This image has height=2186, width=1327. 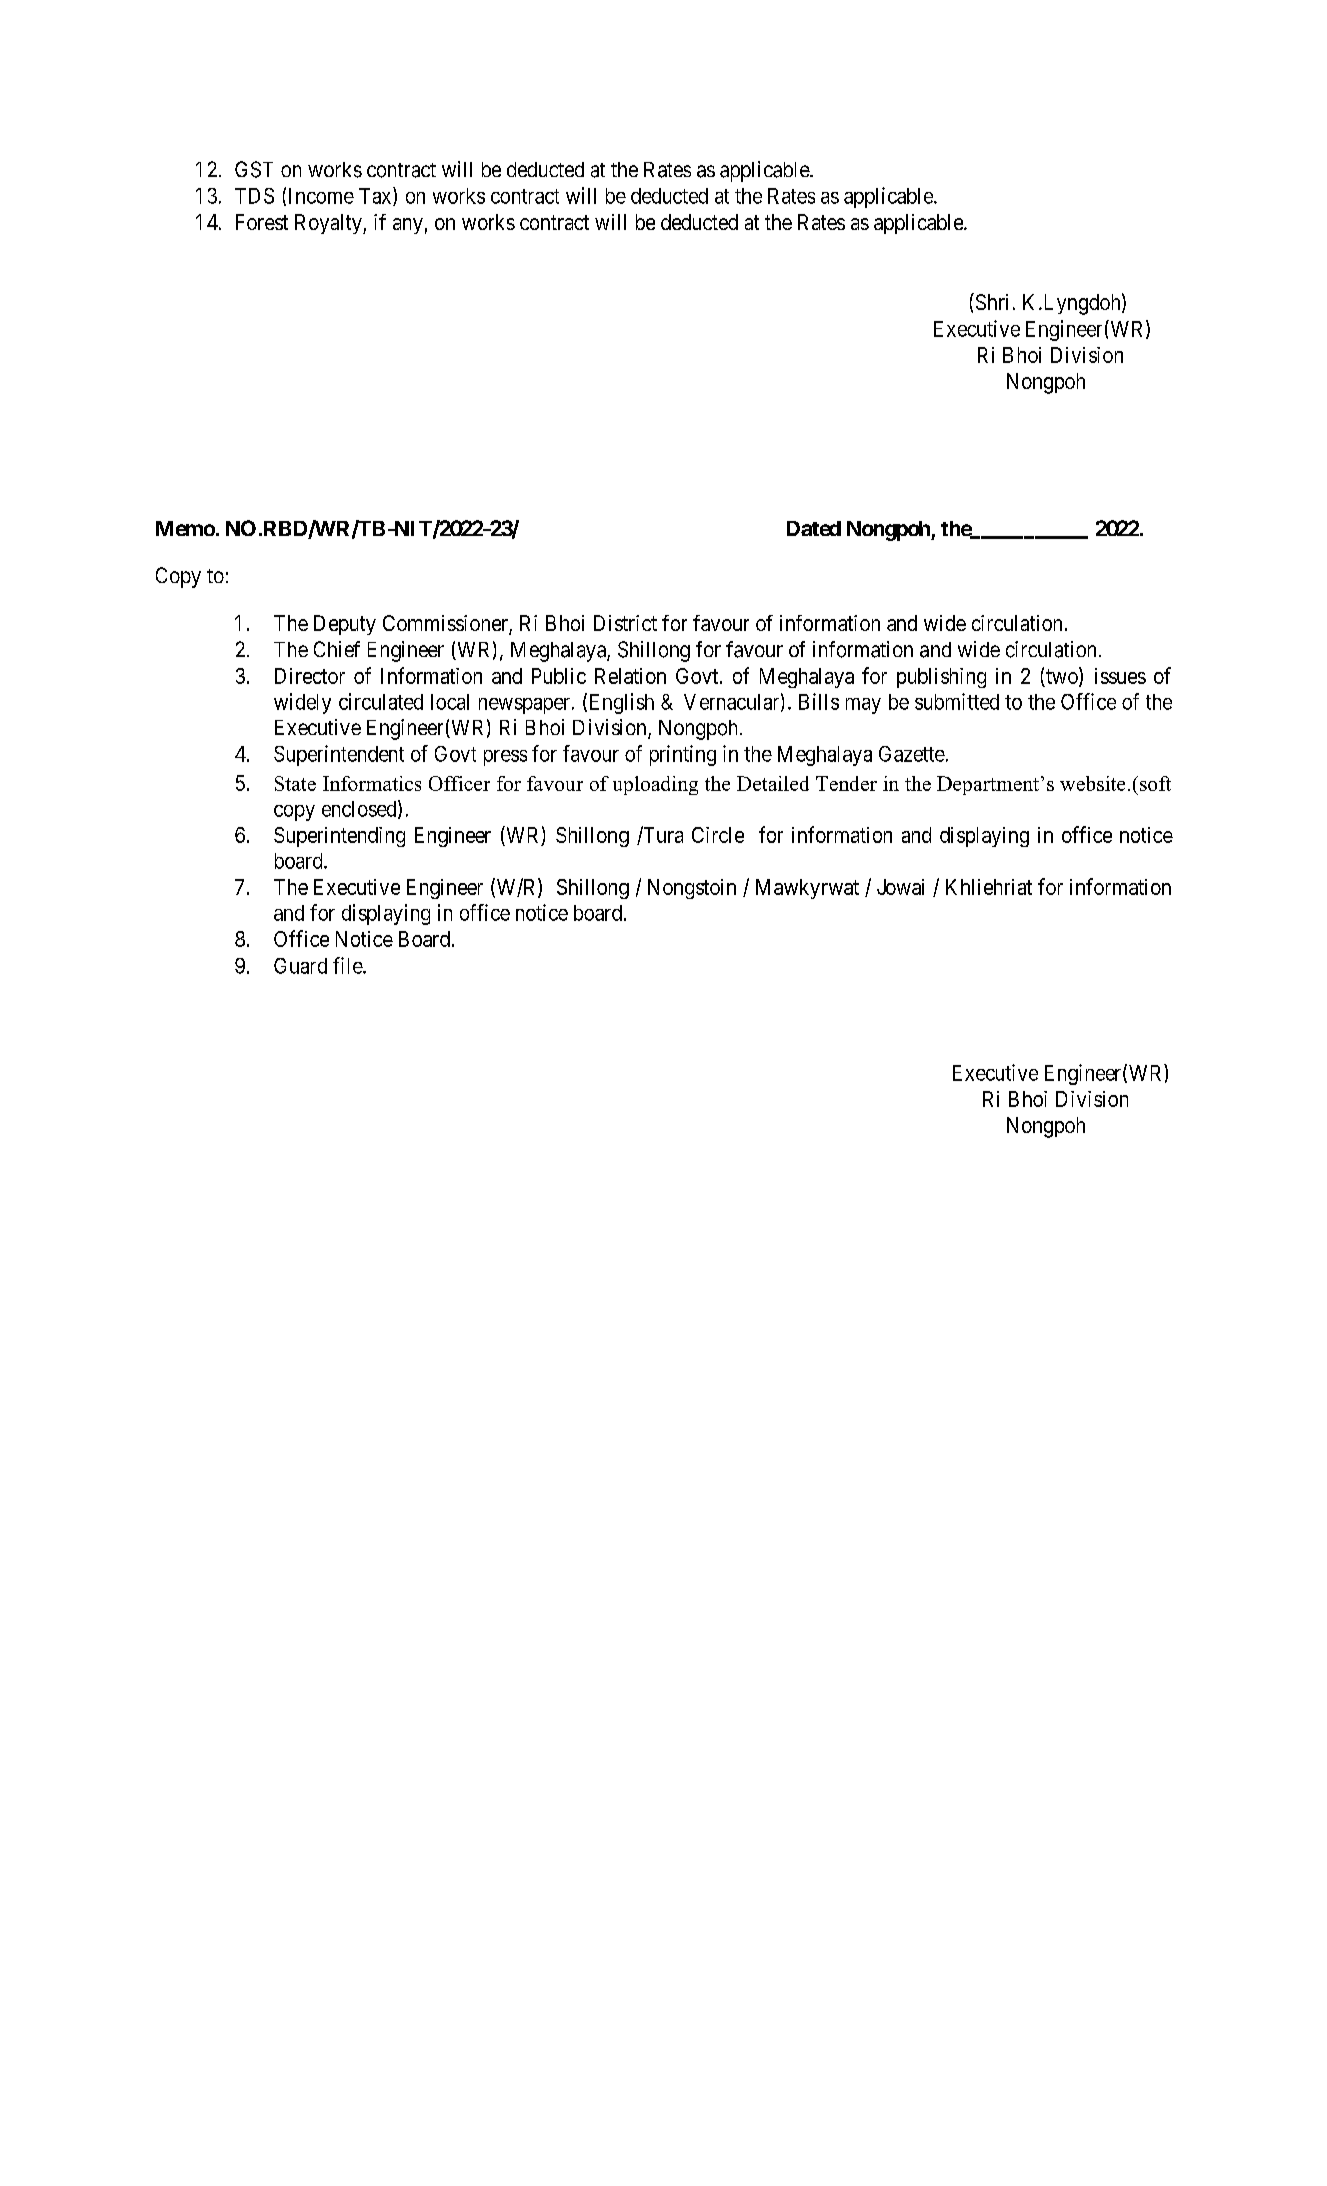 What do you see at coordinates (329, 224) in the image?
I see `Royalty` at bounding box center [329, 224].
